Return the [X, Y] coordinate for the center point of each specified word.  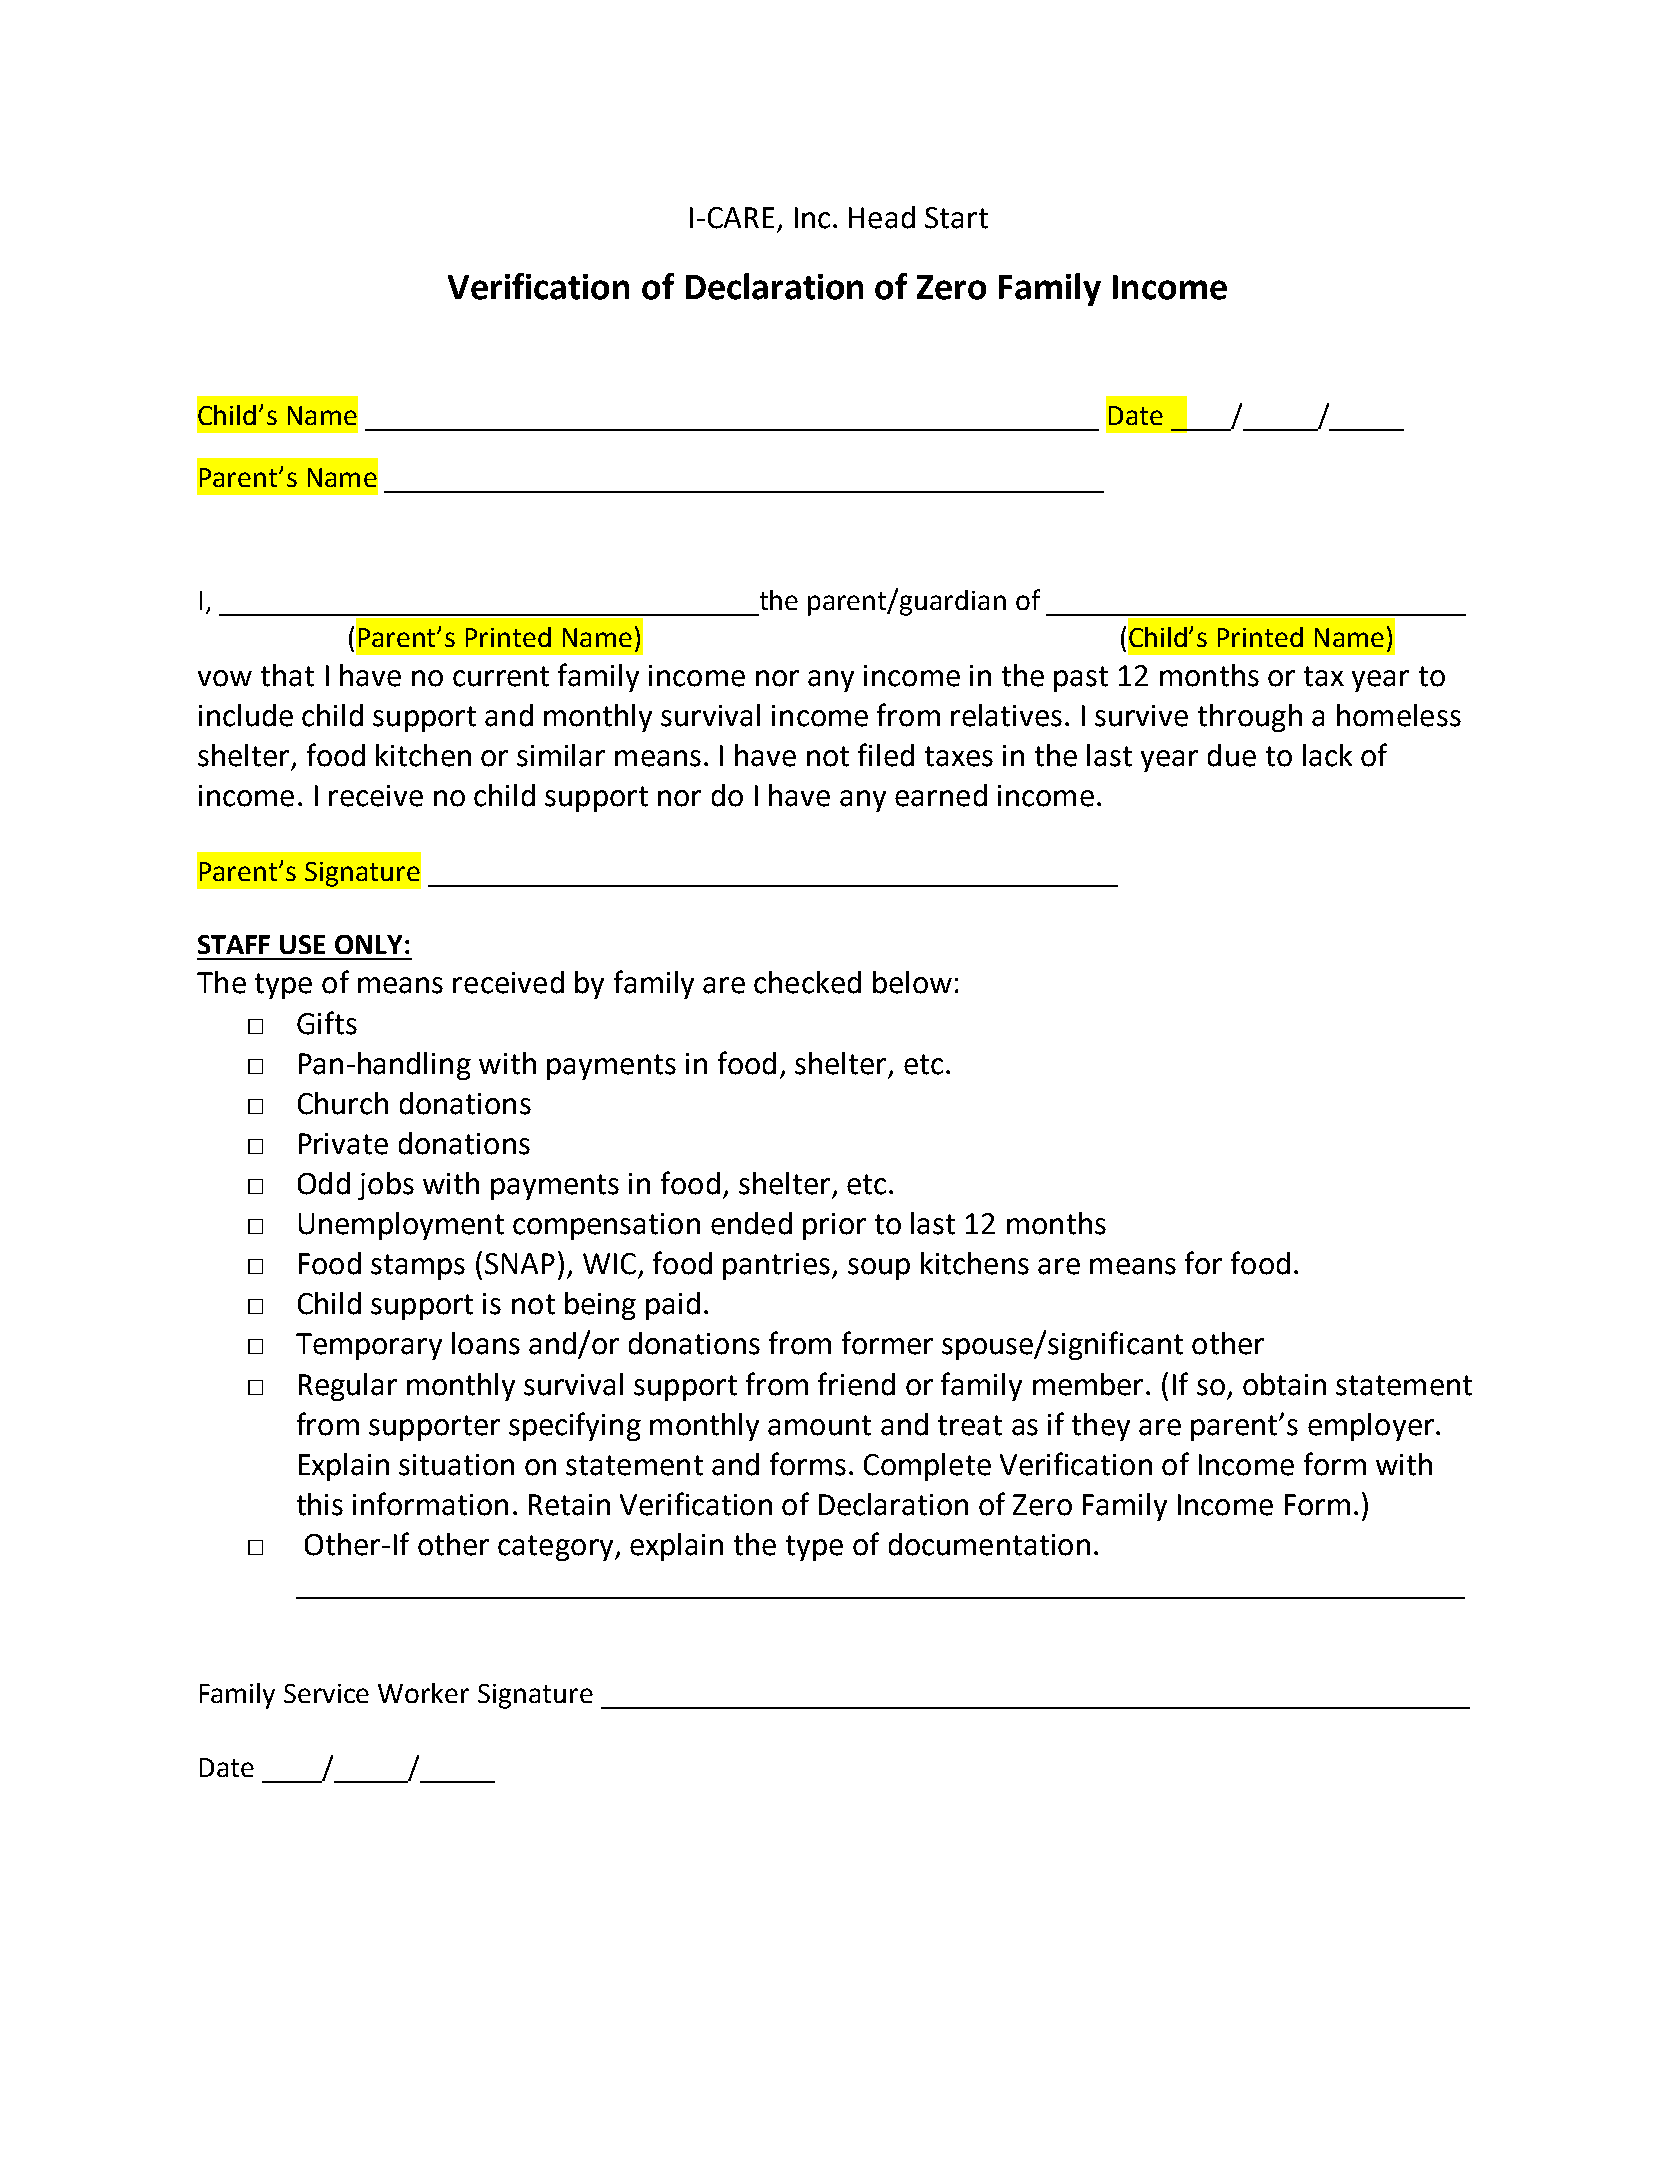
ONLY [368, 944]
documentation [989, 1544]
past [1081, 679]
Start [956, 218]
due [1232, 755]
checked [807, 982]
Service [326, 1693]
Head [882, 217]
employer [1371, 1427]
